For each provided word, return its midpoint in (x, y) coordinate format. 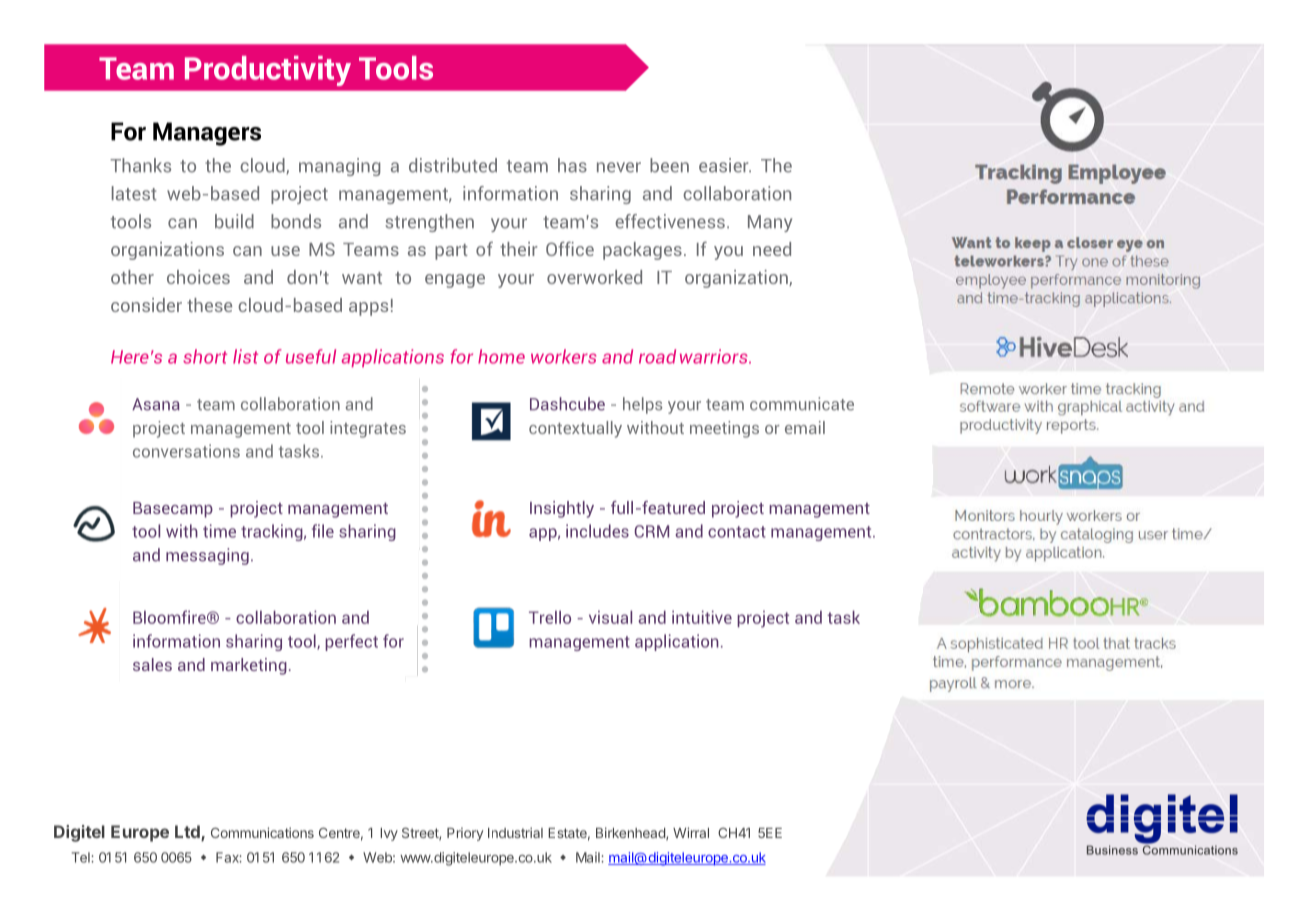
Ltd (188, 833)
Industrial (515, 832)
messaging (207, 556)
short (205, 356)
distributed (453, 165)
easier (725, 165)
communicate (802, 404)
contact (737, 532)
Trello (550, 617)
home (501, 356)
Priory (465, 834)
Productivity (268, 71)
